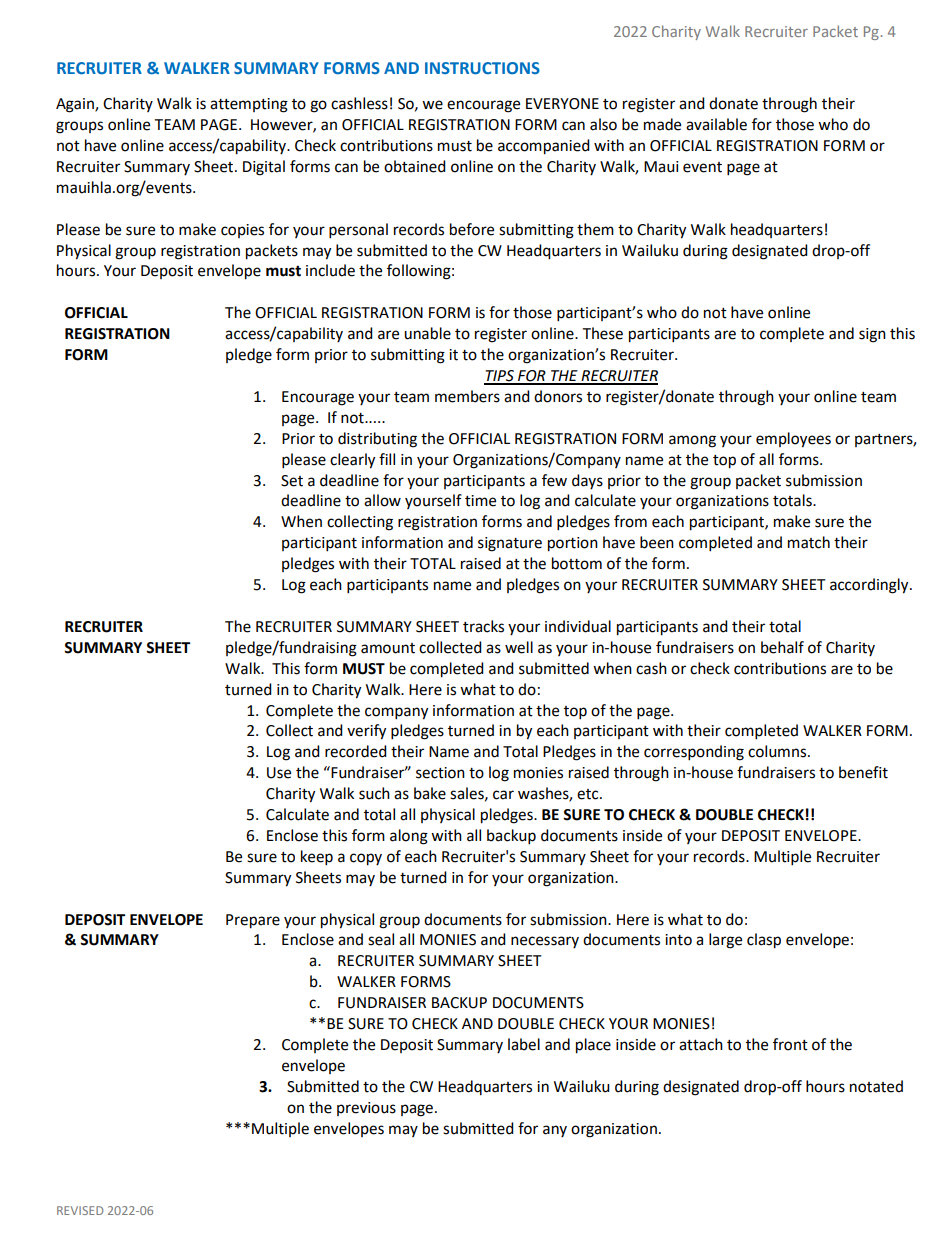 This screenshot has width=952, height=1233. What do you see at coordinates (716, 124) in the screenshot?
I see `available` at bounding box center [716, 124].
